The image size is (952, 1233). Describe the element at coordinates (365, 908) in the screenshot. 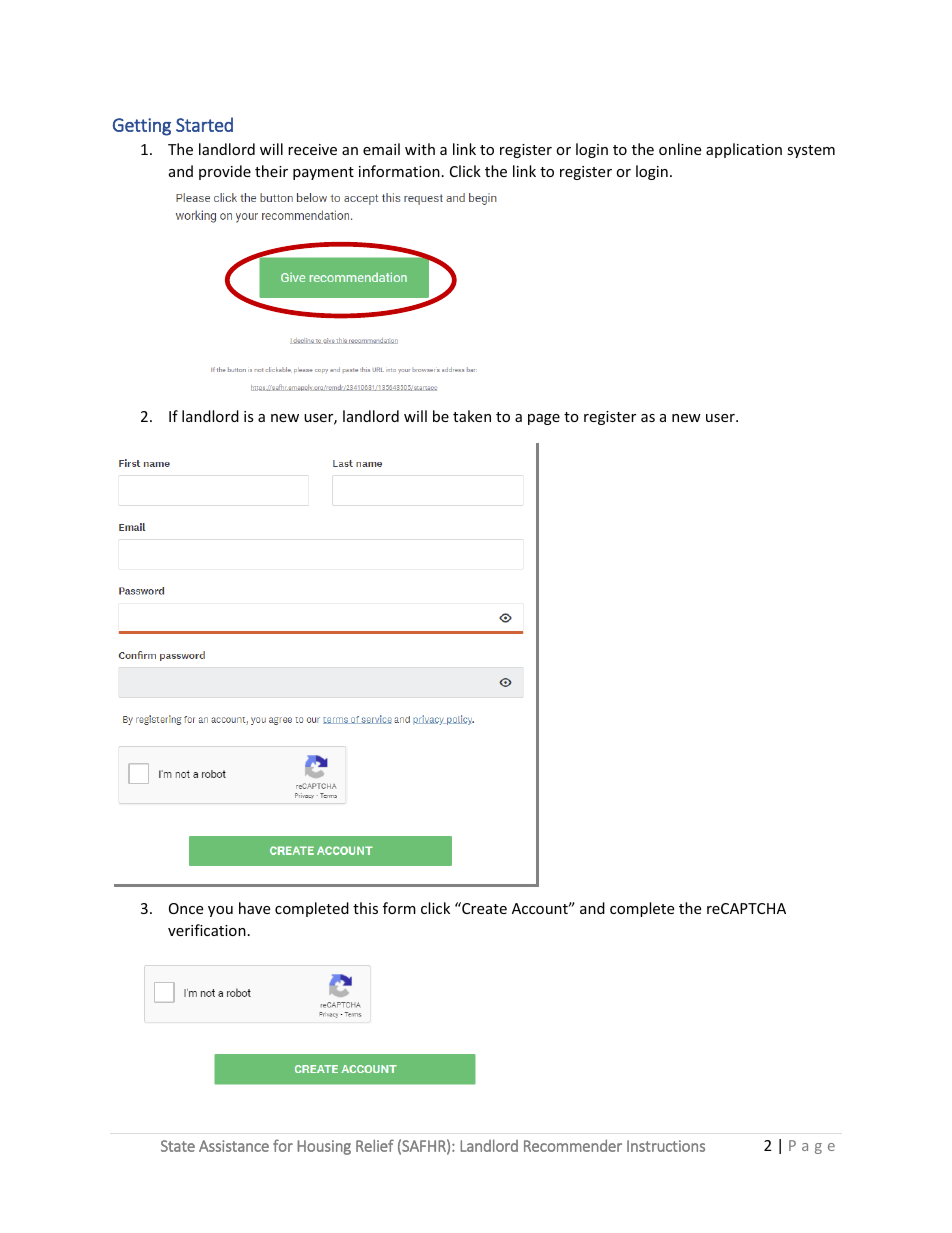

I see `this` at that location.
